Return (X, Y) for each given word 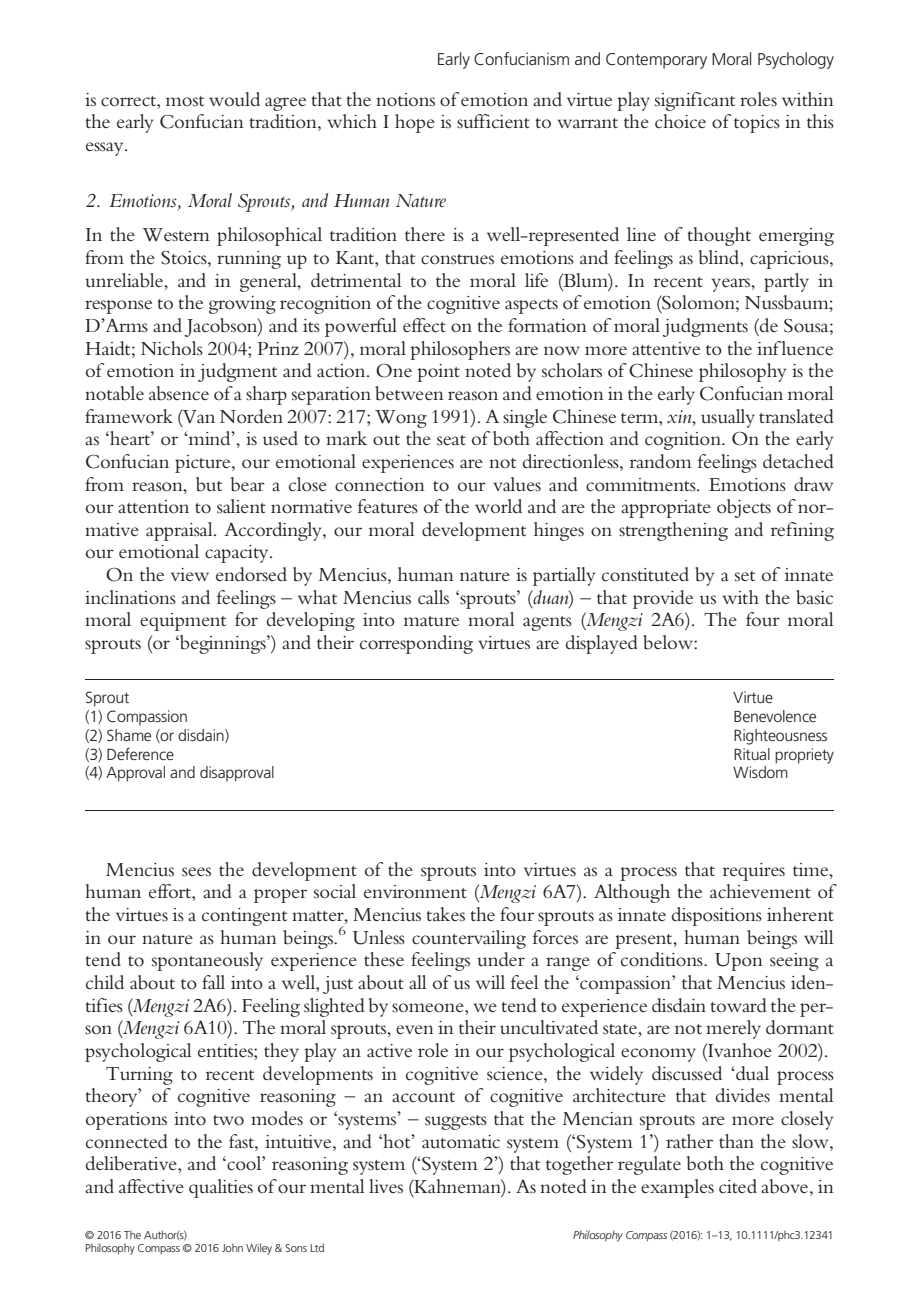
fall (213, 982)
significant (695, 101)
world (498, 506)
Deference (140, 754)
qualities (221, 1188)
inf (769, 348)
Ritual (752, 754)
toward (738, 1005)
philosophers (460, 350)
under (501, 959)
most (185, 101)
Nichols (172, 348)
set (745, 576)
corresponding (416, 644)
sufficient (493, 121)
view (190, 574)
